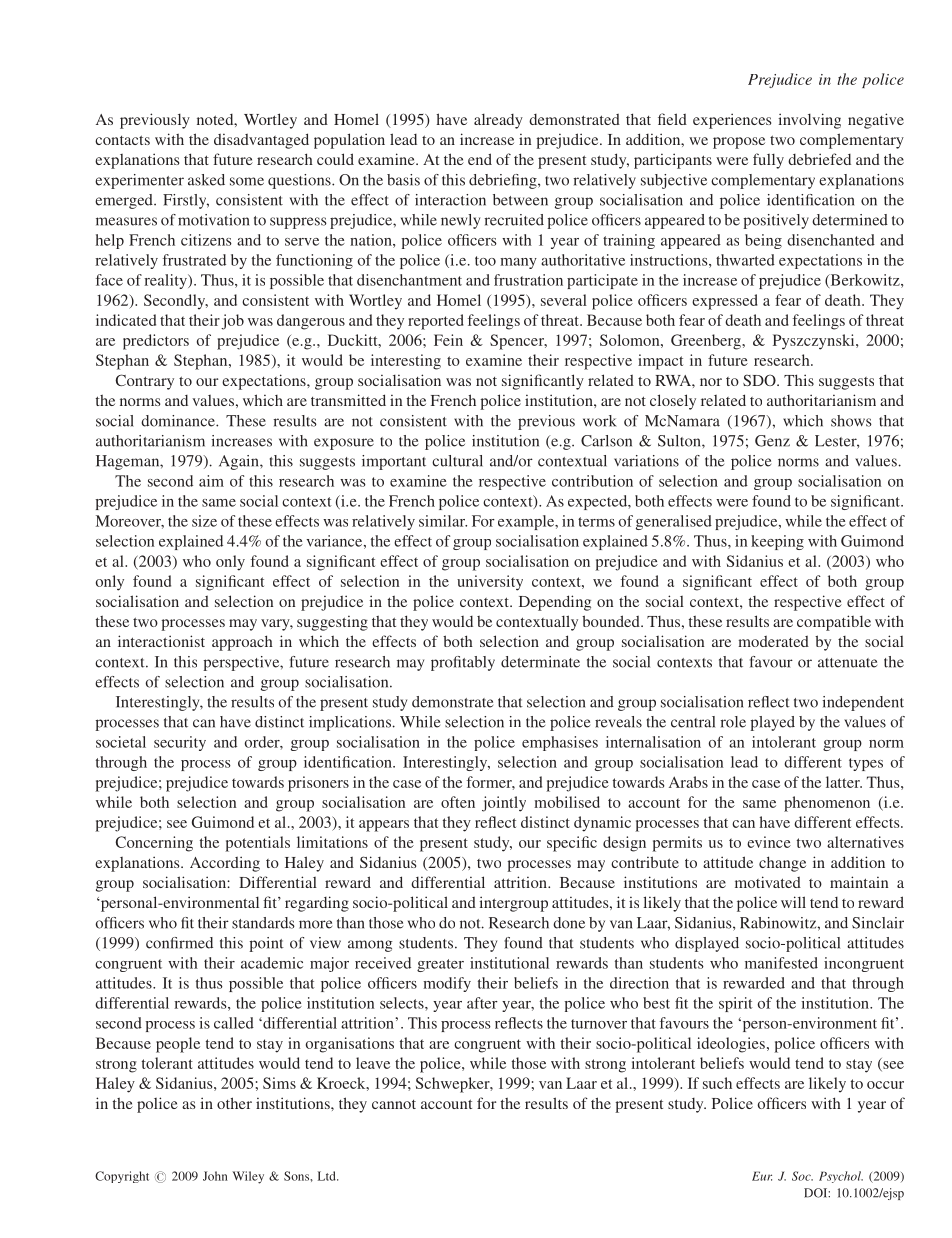  I want to click on manifested, so click(781, 963).
